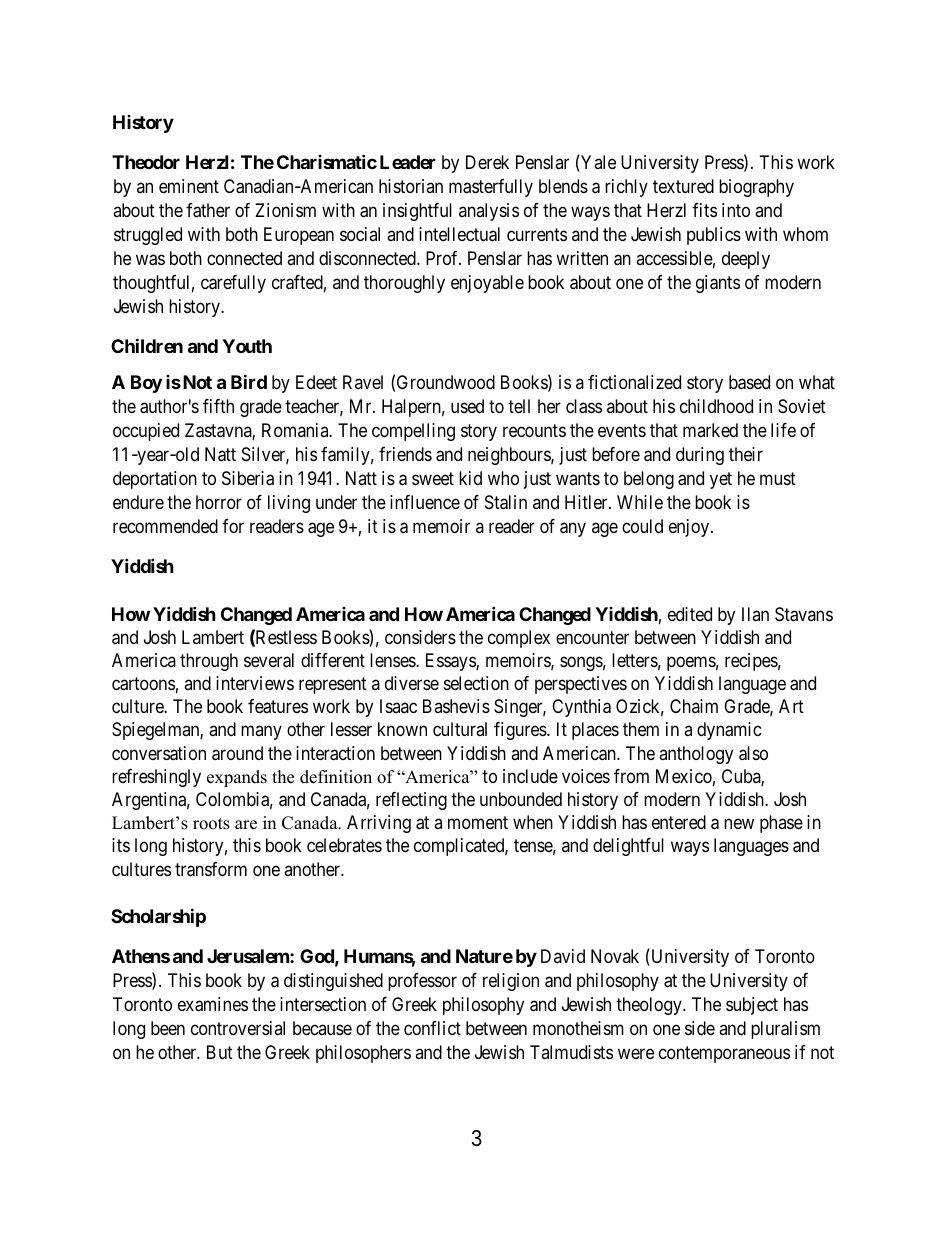 The image size is (952, 1233). What do you see at coordinates (209, 662) in the page?
I see `through` at bounding box center [209, 662].
